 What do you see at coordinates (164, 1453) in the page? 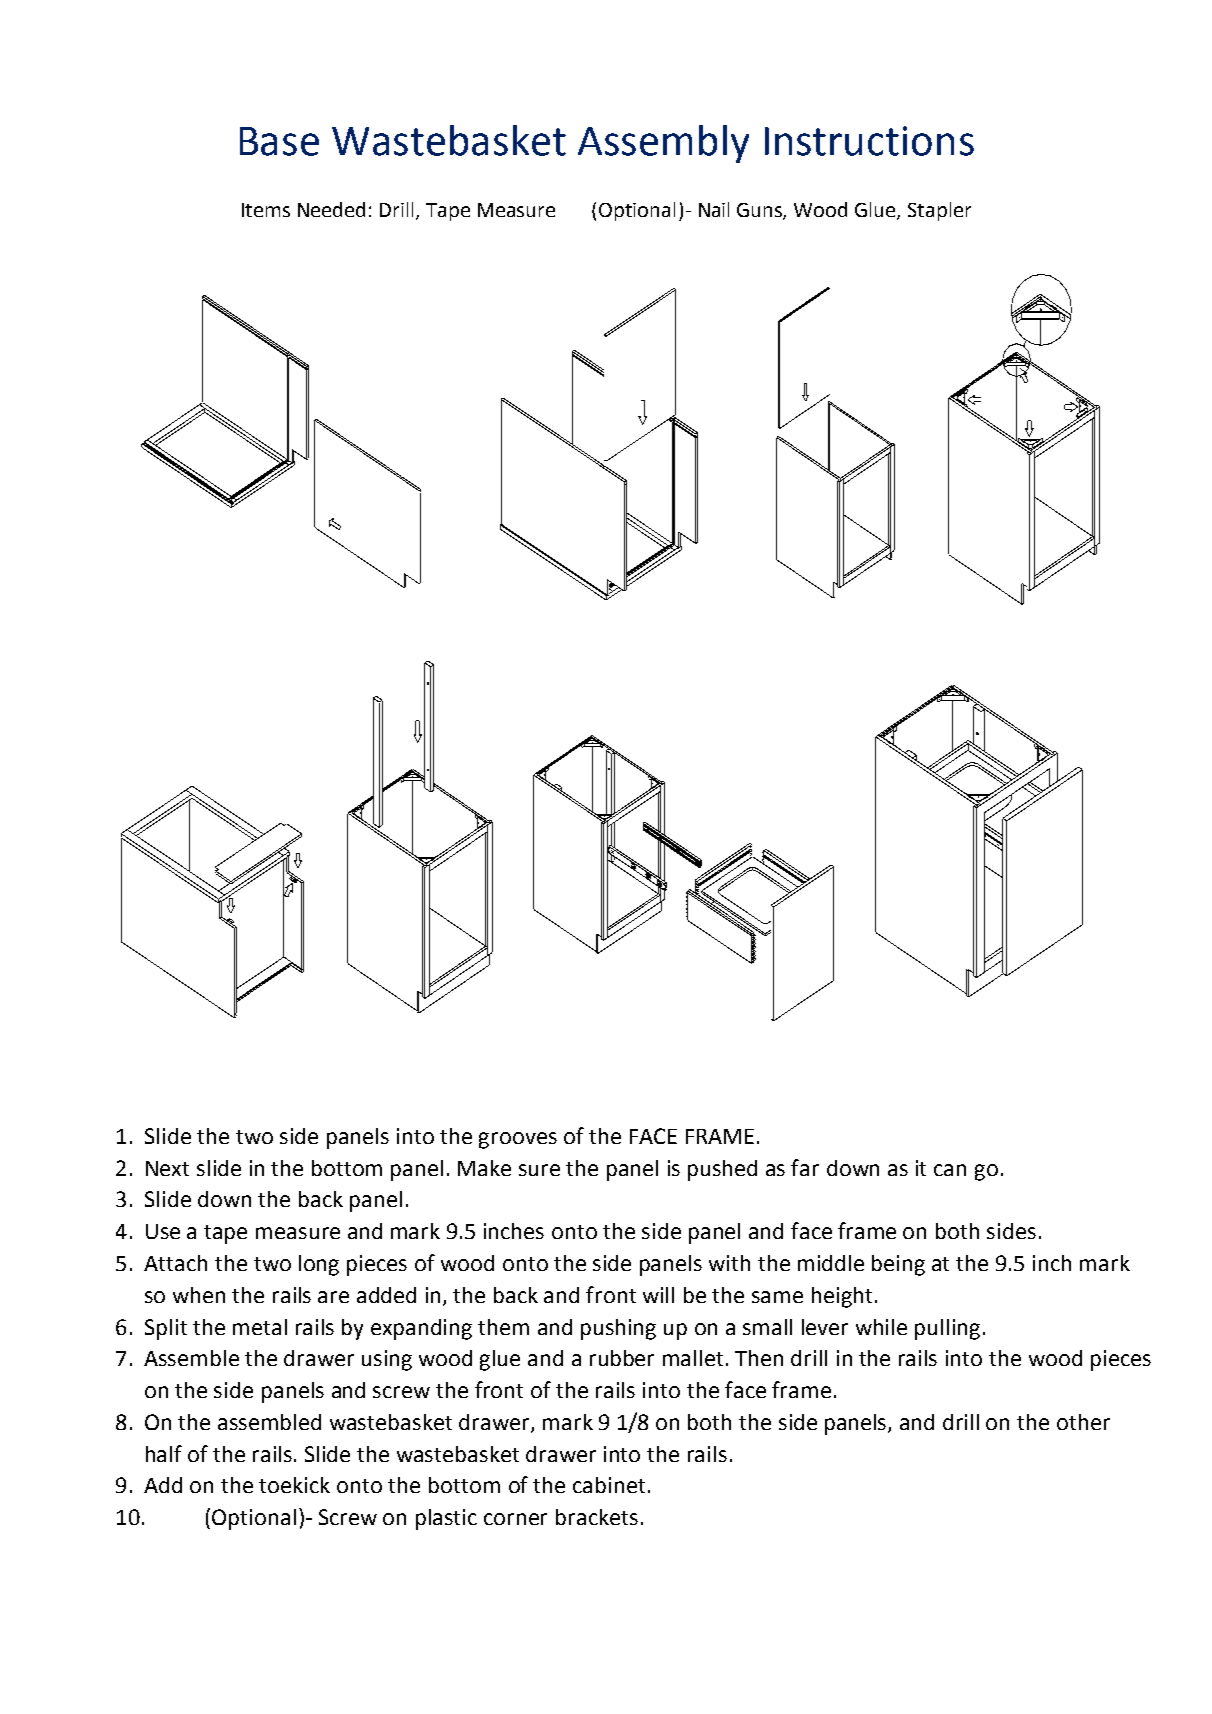
I see `half` at bounding box center [164, 1453].
